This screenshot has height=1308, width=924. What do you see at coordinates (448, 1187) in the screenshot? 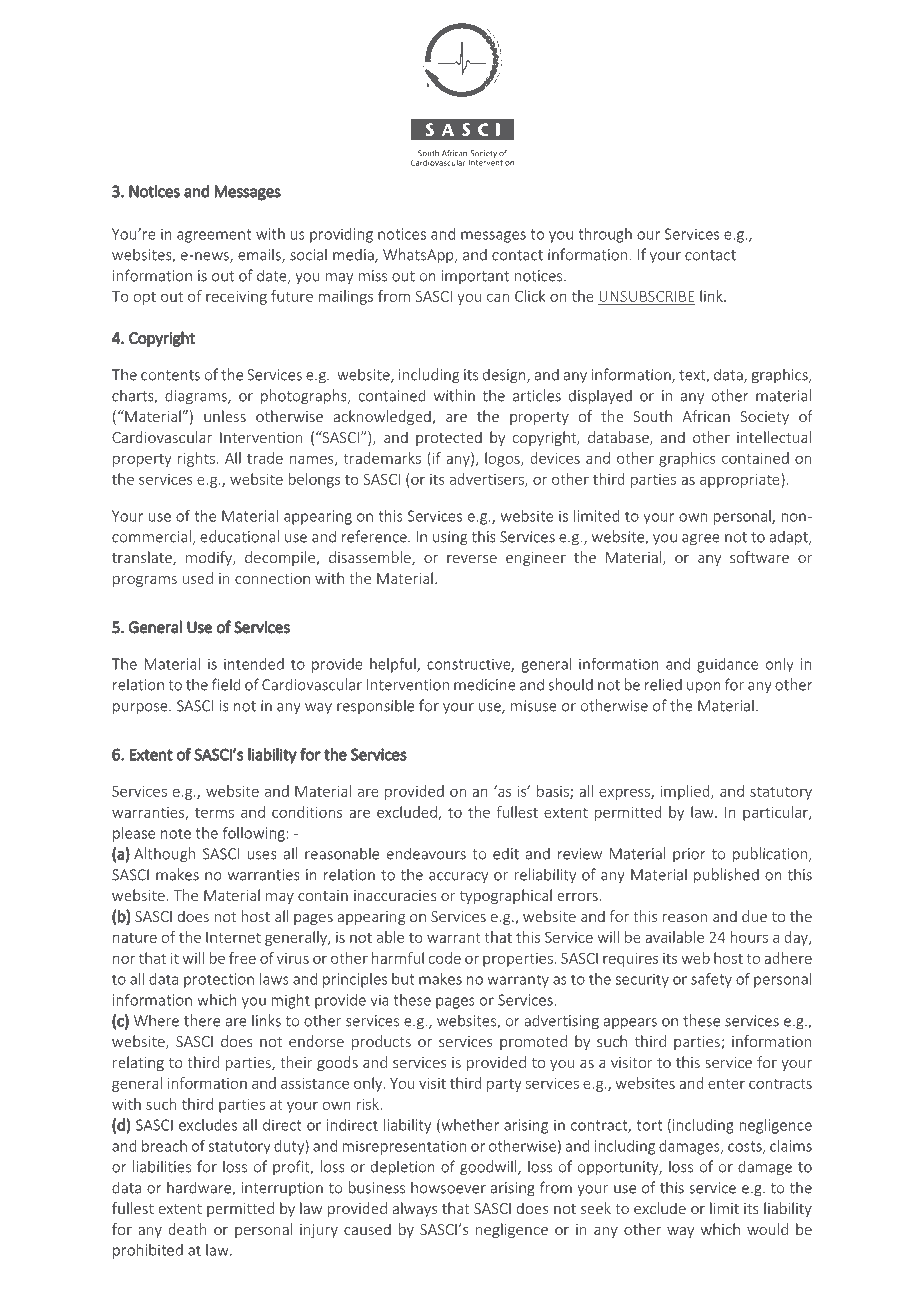
I see `howsoever` at bounding box center [448, 1187].
